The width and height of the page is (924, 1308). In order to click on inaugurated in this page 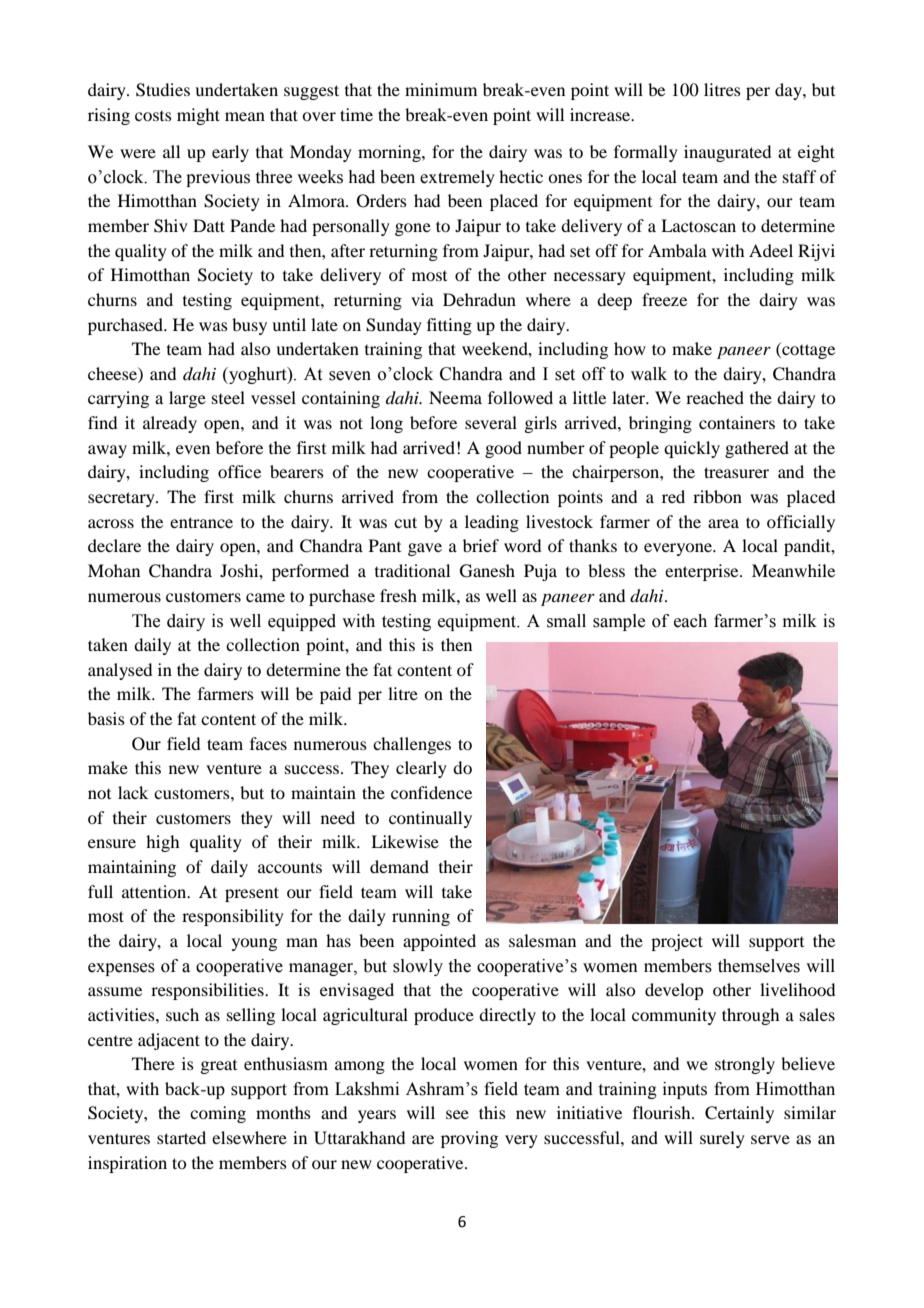, I will do `click(727, 153)`.
